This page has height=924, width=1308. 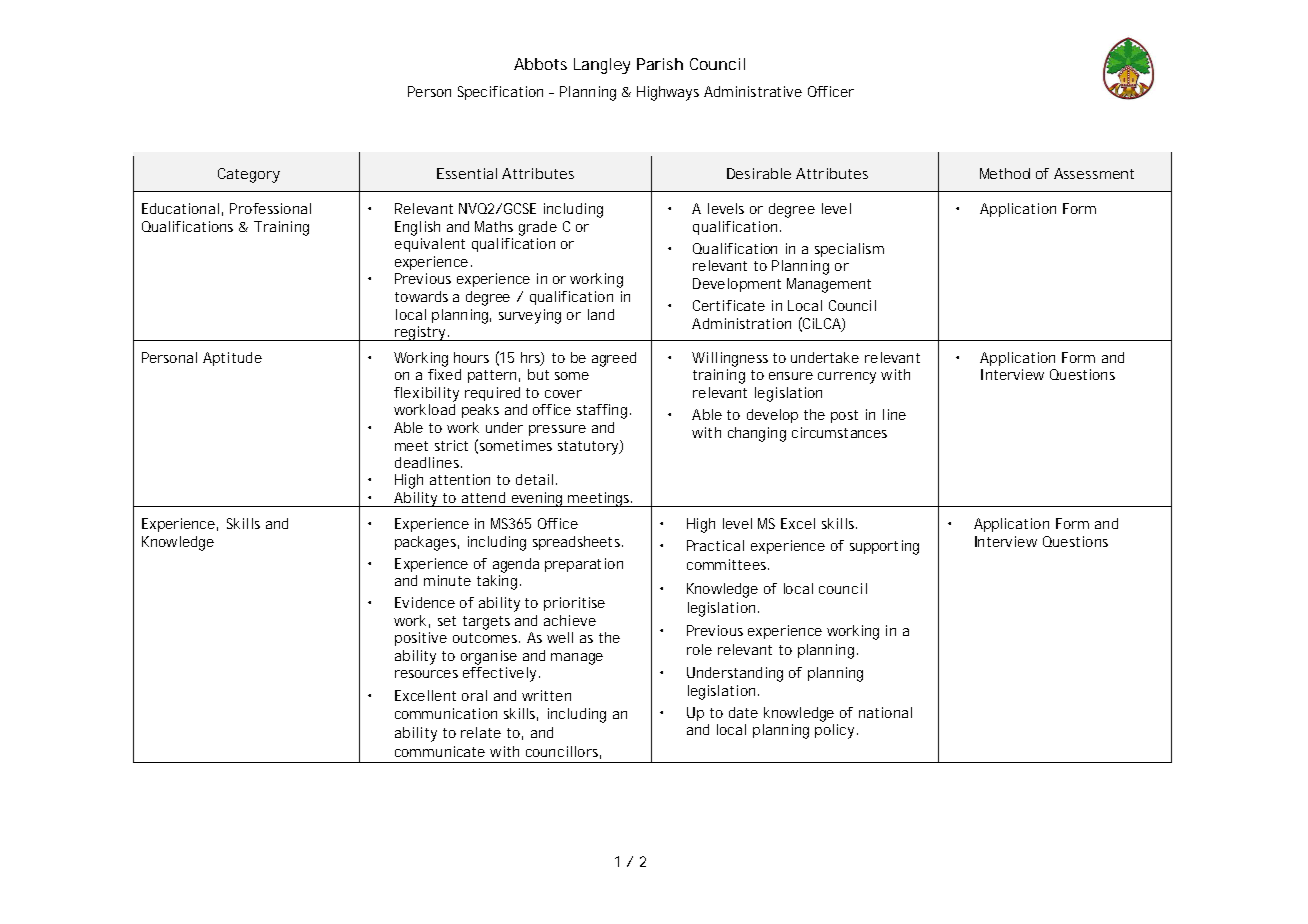 I want to click on currency, so click(x=847, y=378).
